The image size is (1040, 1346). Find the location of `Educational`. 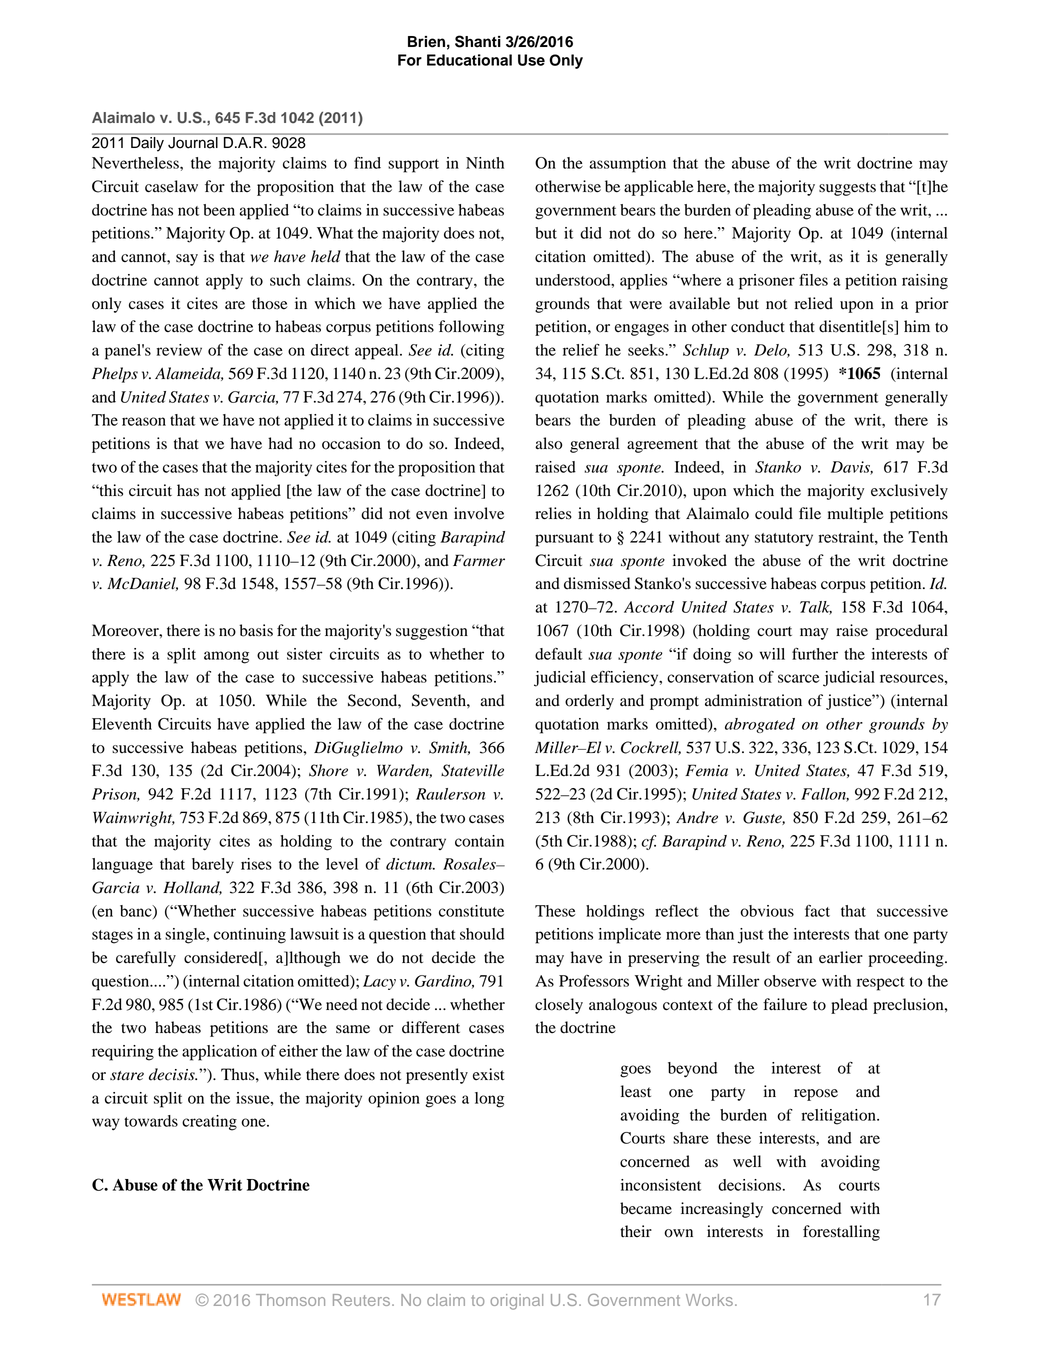

Educational is located at coordinates (469, 60).
